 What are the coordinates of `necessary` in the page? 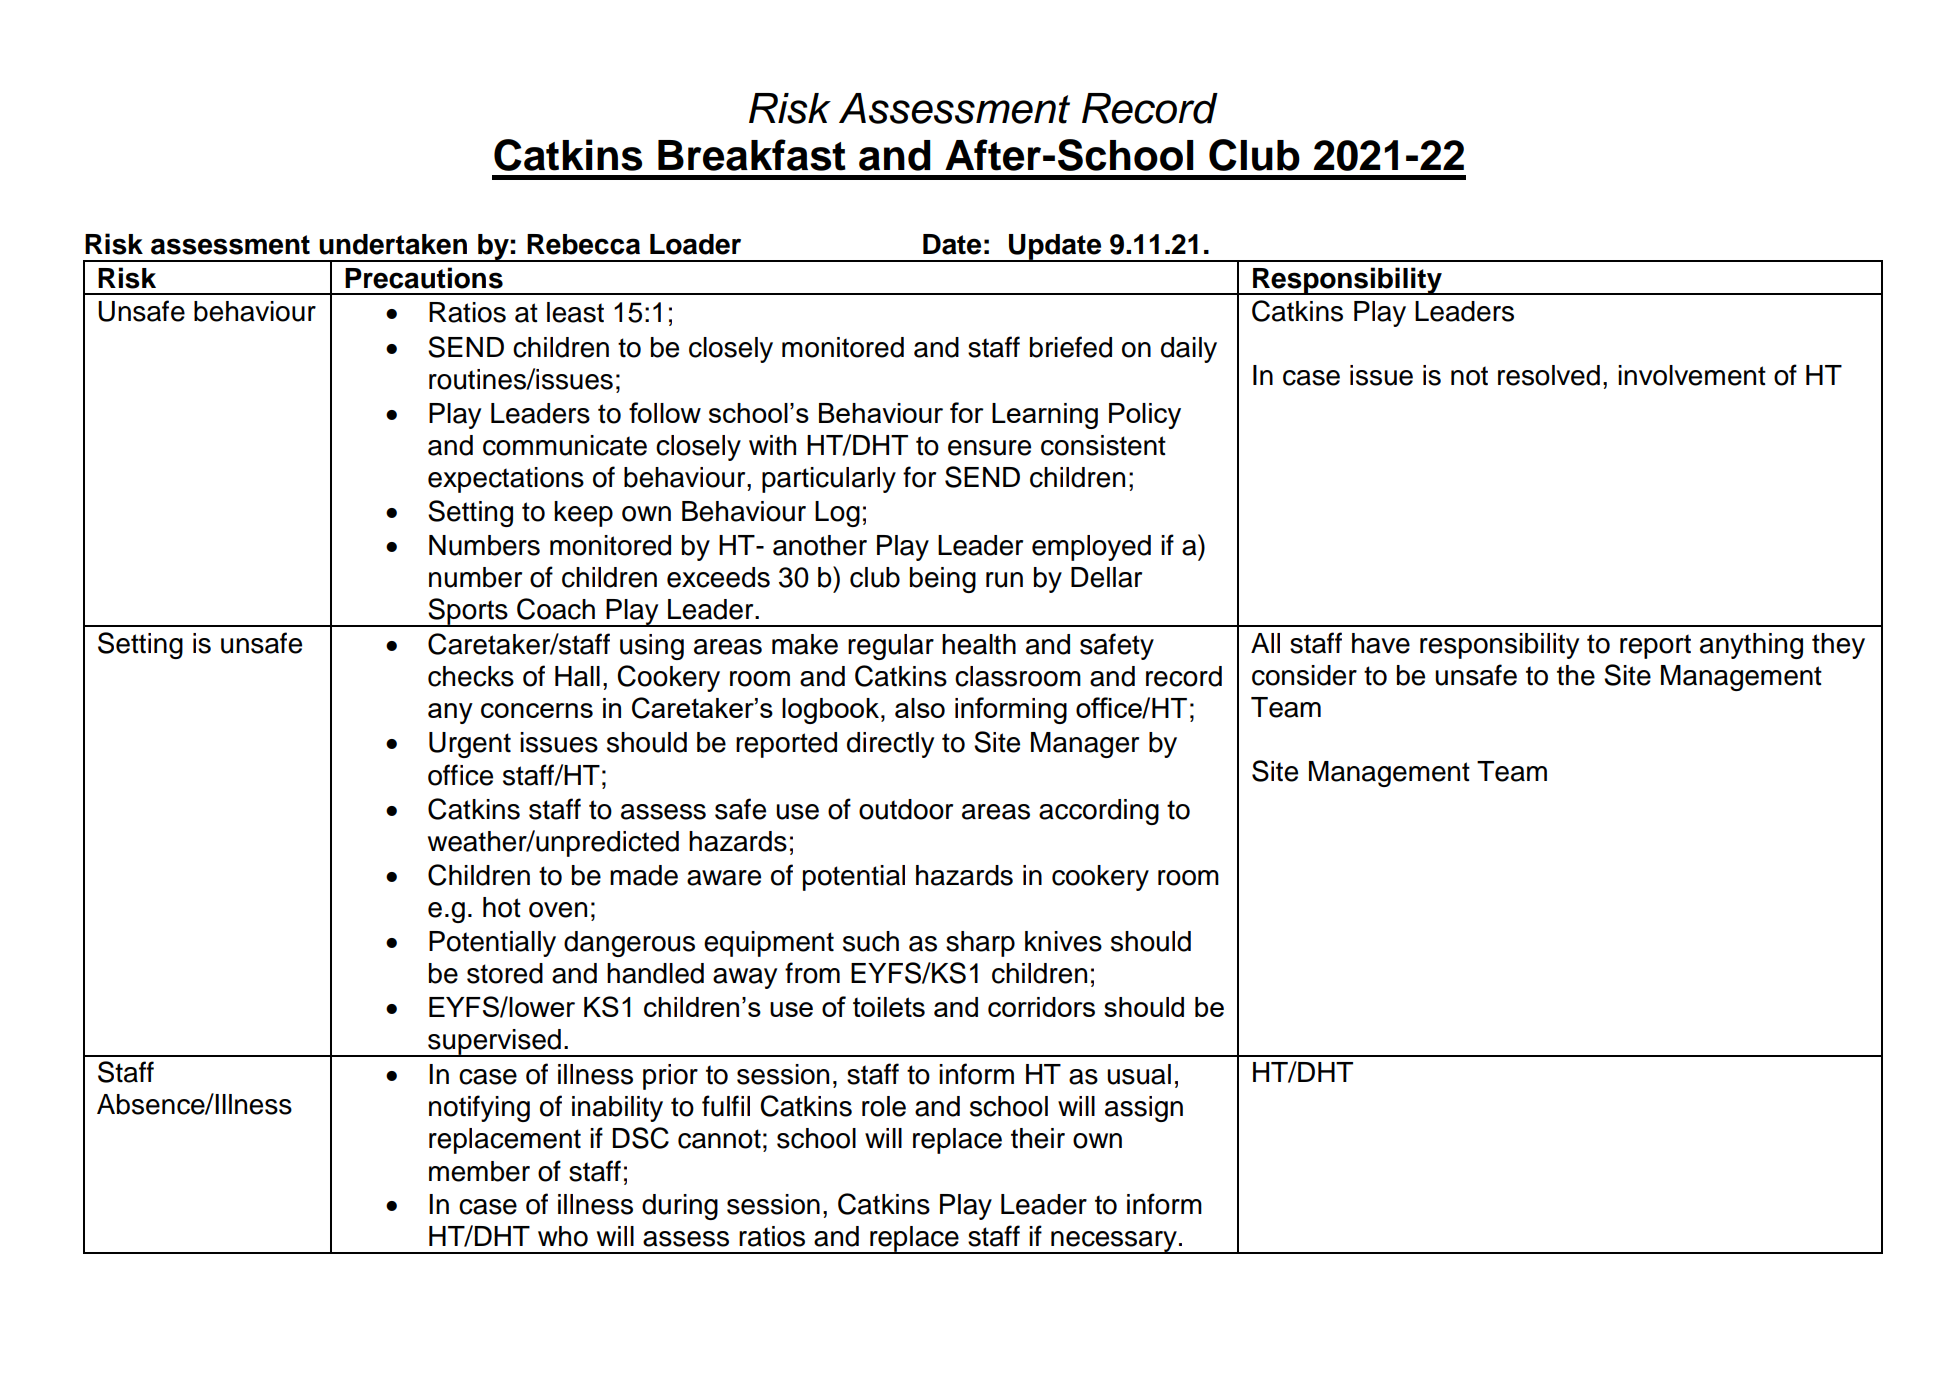 It's located at (1114, 1242).
